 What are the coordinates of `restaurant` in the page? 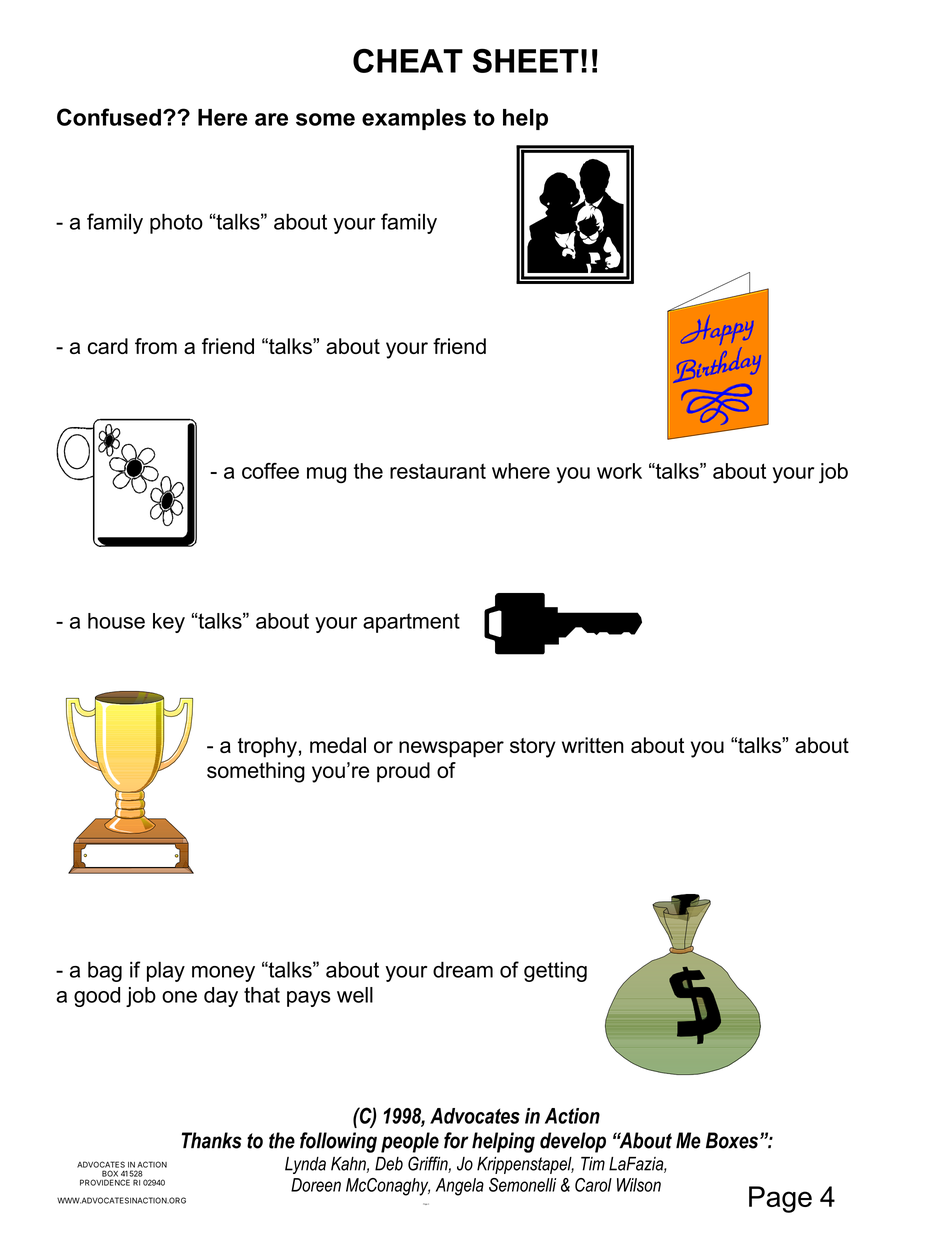 It's located at (438, 471).
